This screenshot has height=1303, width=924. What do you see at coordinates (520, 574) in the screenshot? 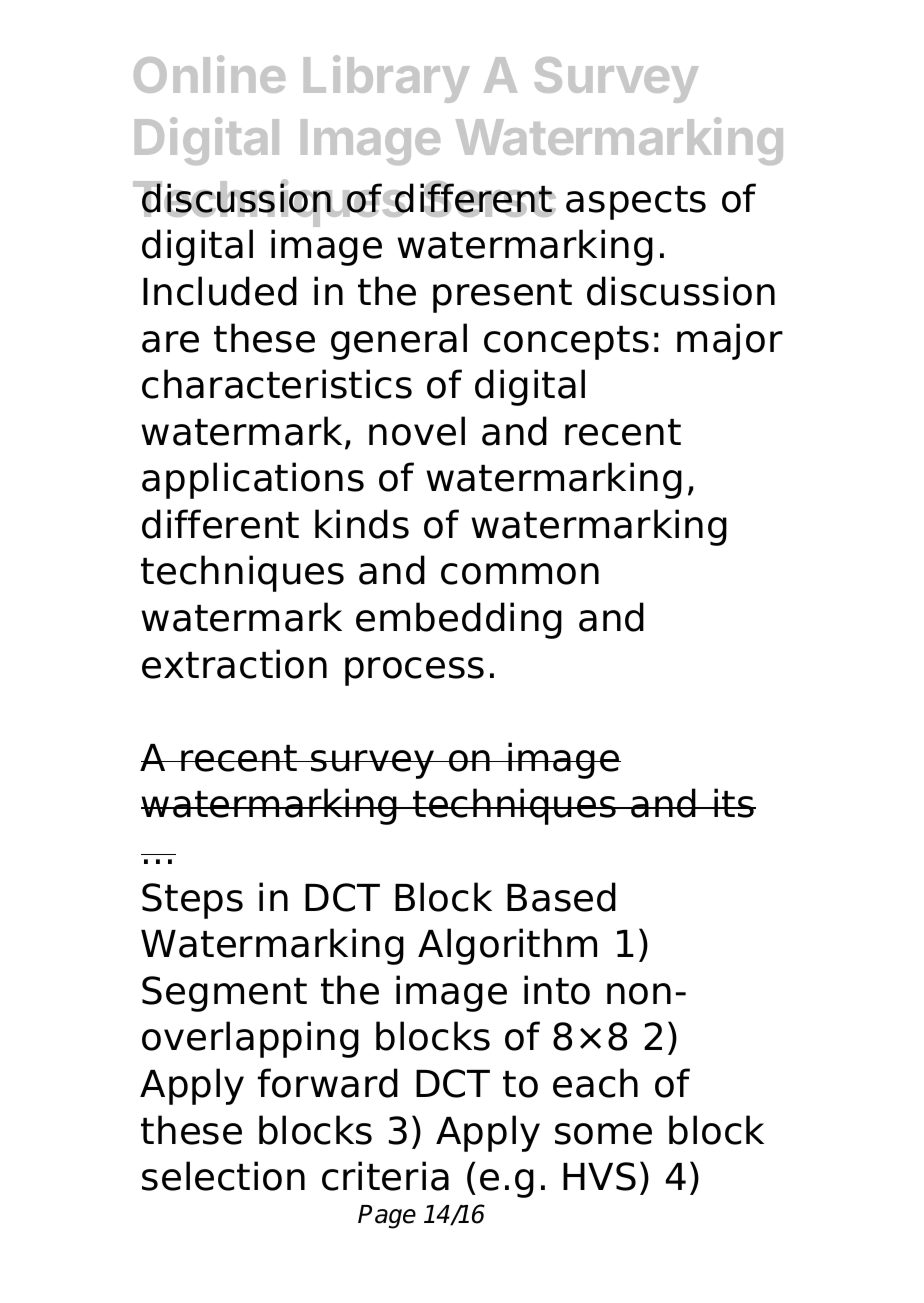
I see `common` at bounding box center [520, 574].
